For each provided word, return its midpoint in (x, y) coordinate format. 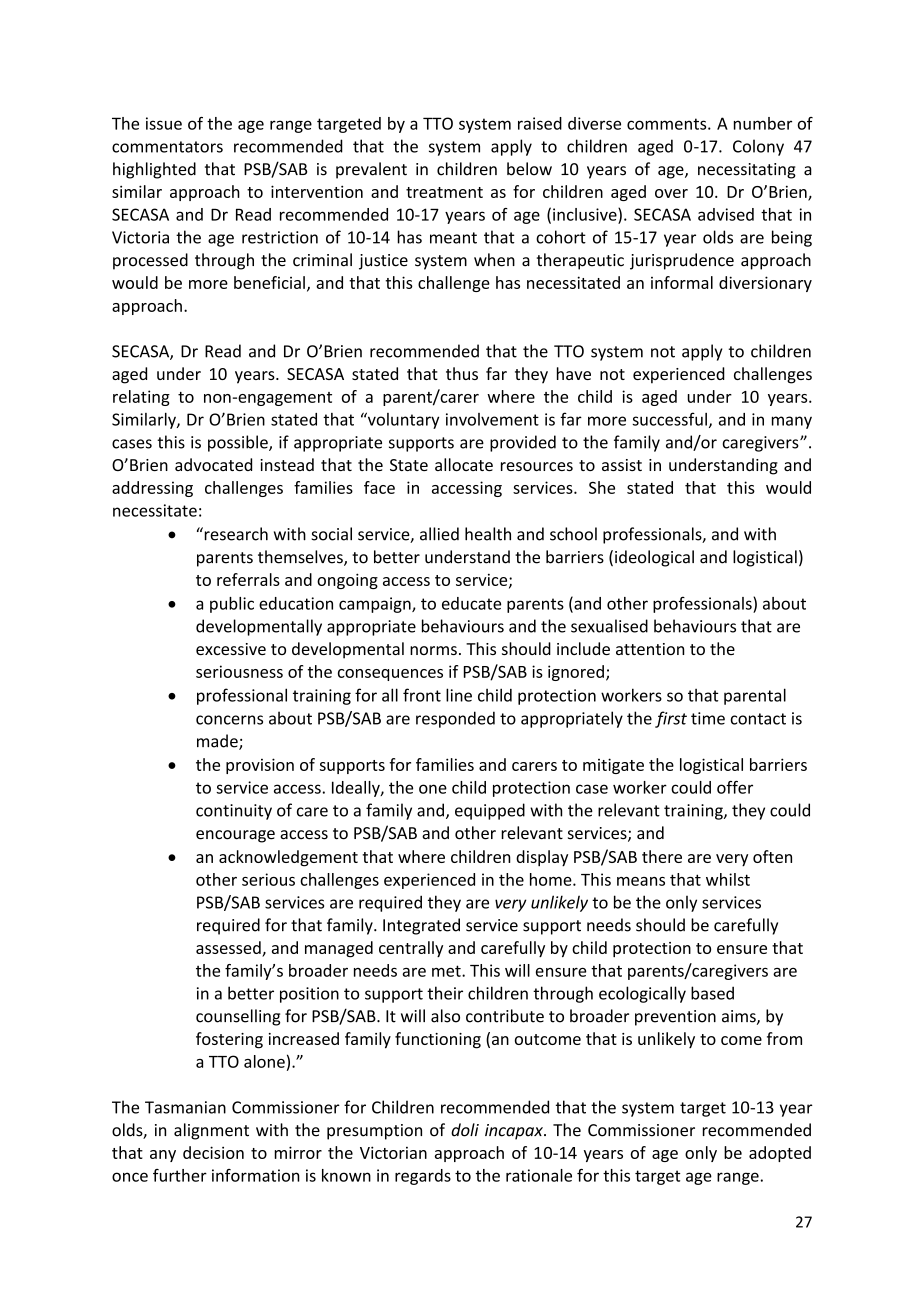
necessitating (747, 171)
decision (213, 1152)
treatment (444, 192)
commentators (167, 147)
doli (465, 1130)
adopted (780, 1154)
